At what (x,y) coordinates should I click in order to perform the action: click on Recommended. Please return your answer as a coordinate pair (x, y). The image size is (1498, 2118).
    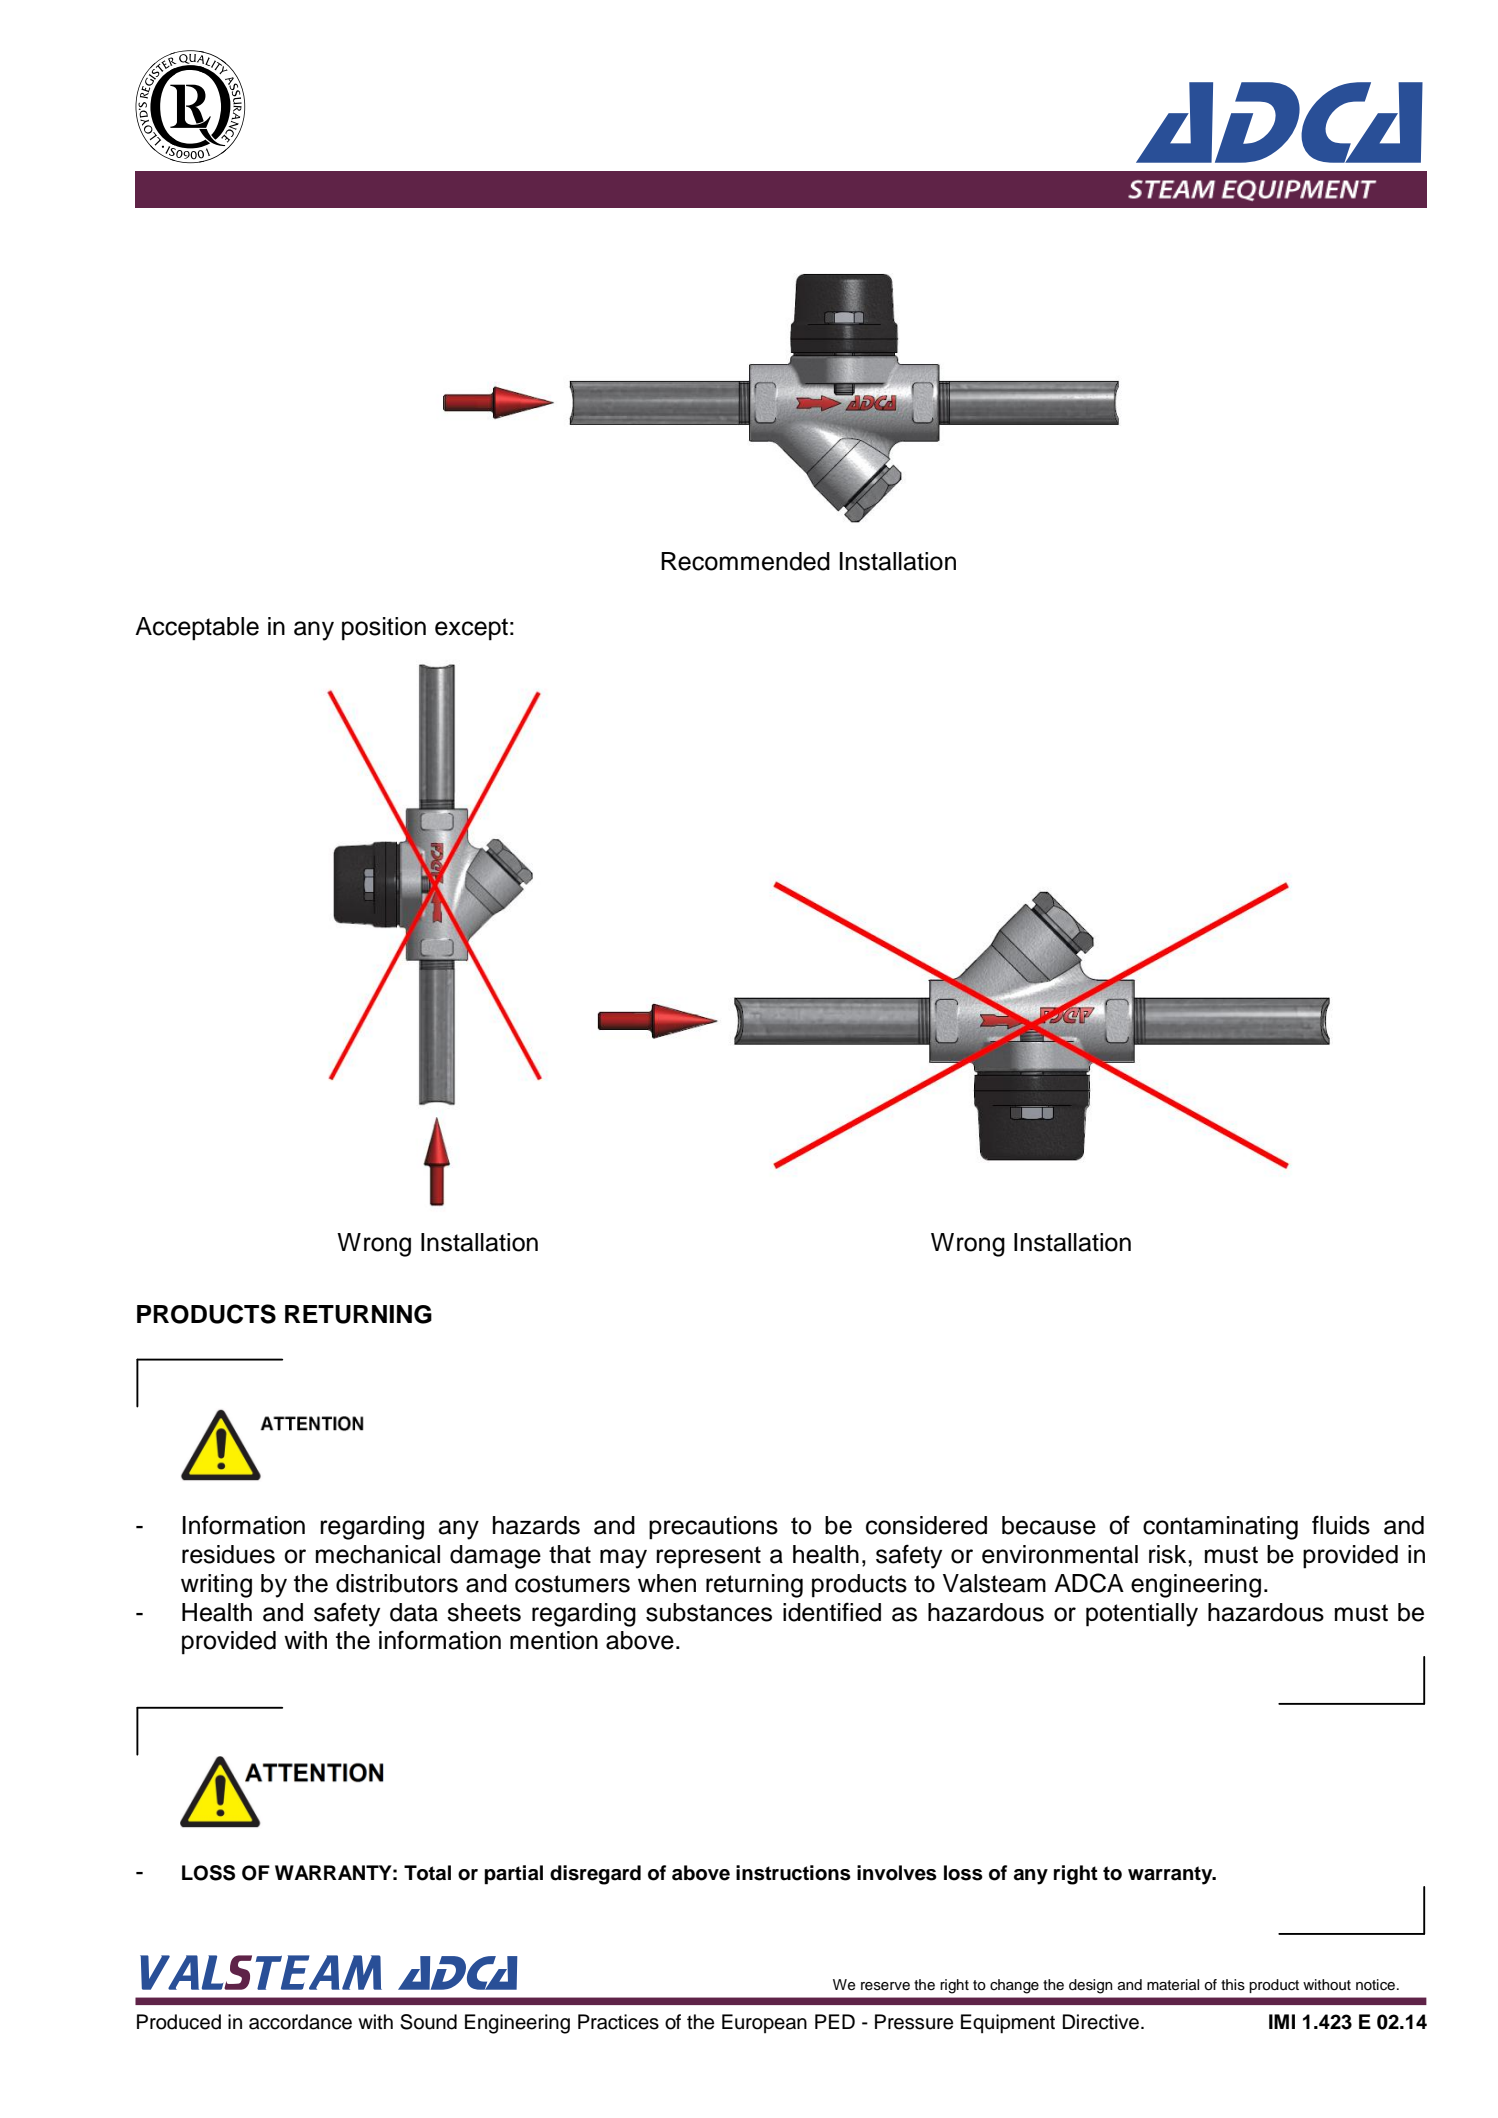
    Looking at the image, I should click on (745, 561).
